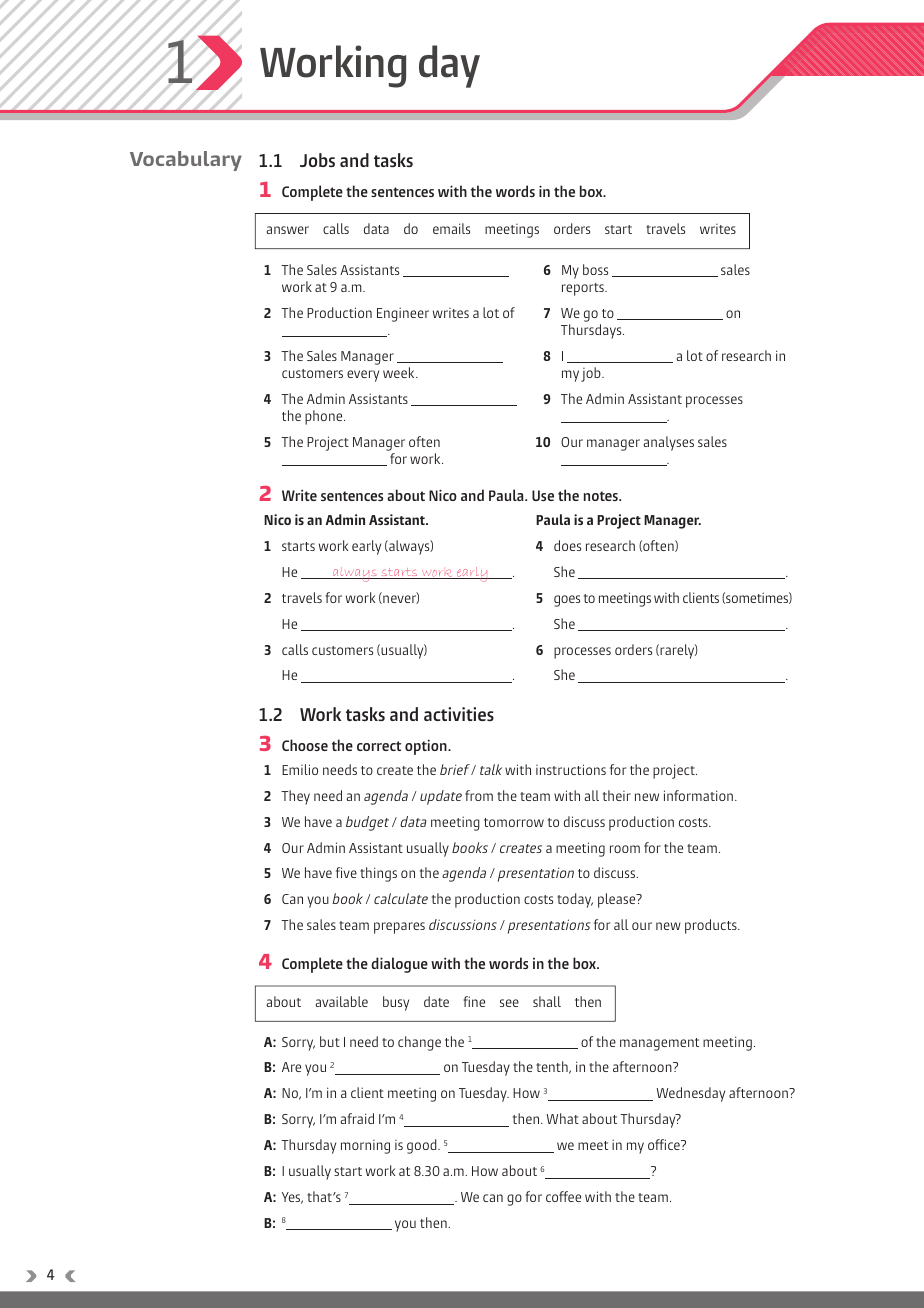  Describe the element at coordinates (400, 372) in the screenshot. I see `week` at that location.
